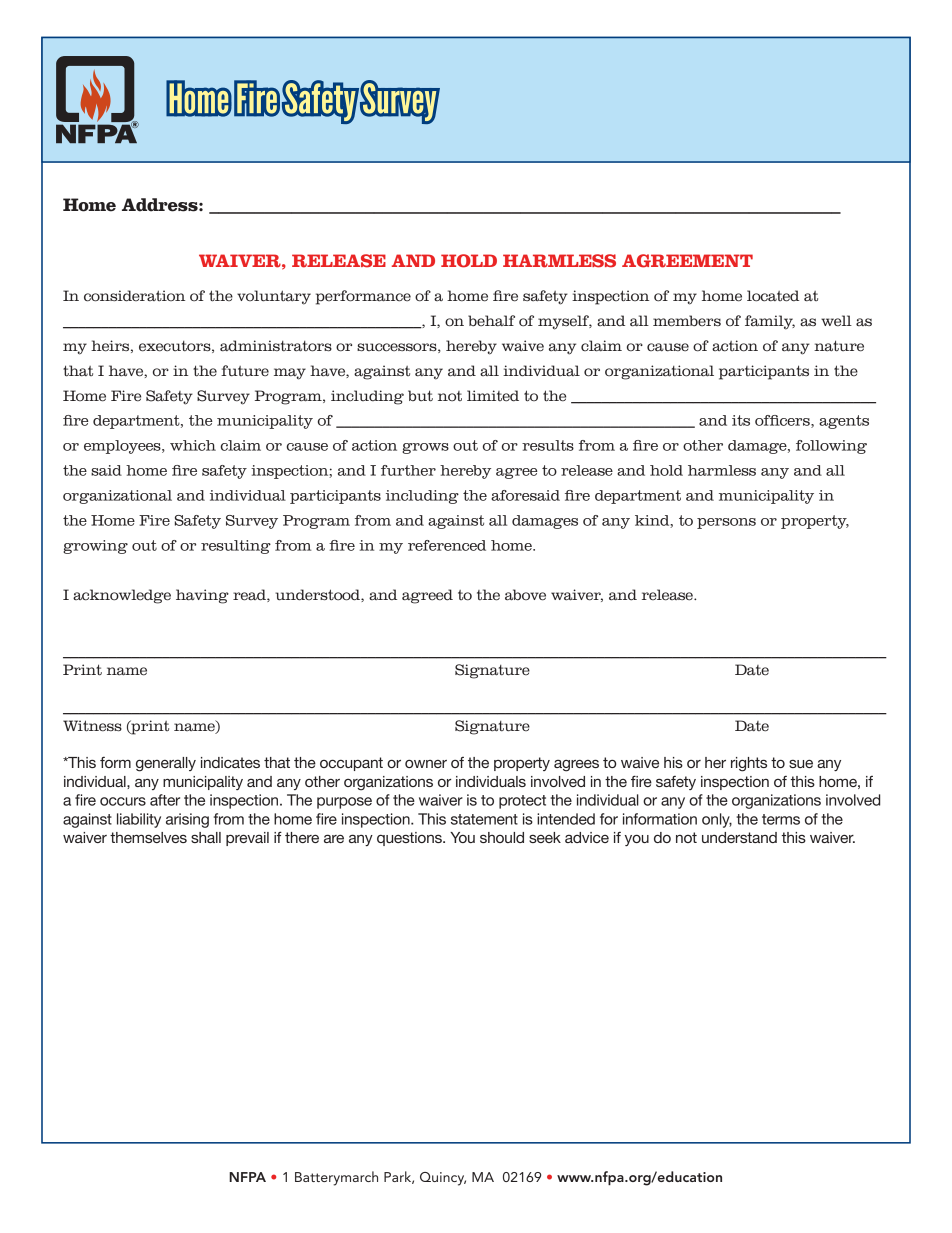 The image size is (952, 1233). What do you see at coordinates (410, 839) in the screenshot?
I see `questions` at bounding box center [410, 839].
